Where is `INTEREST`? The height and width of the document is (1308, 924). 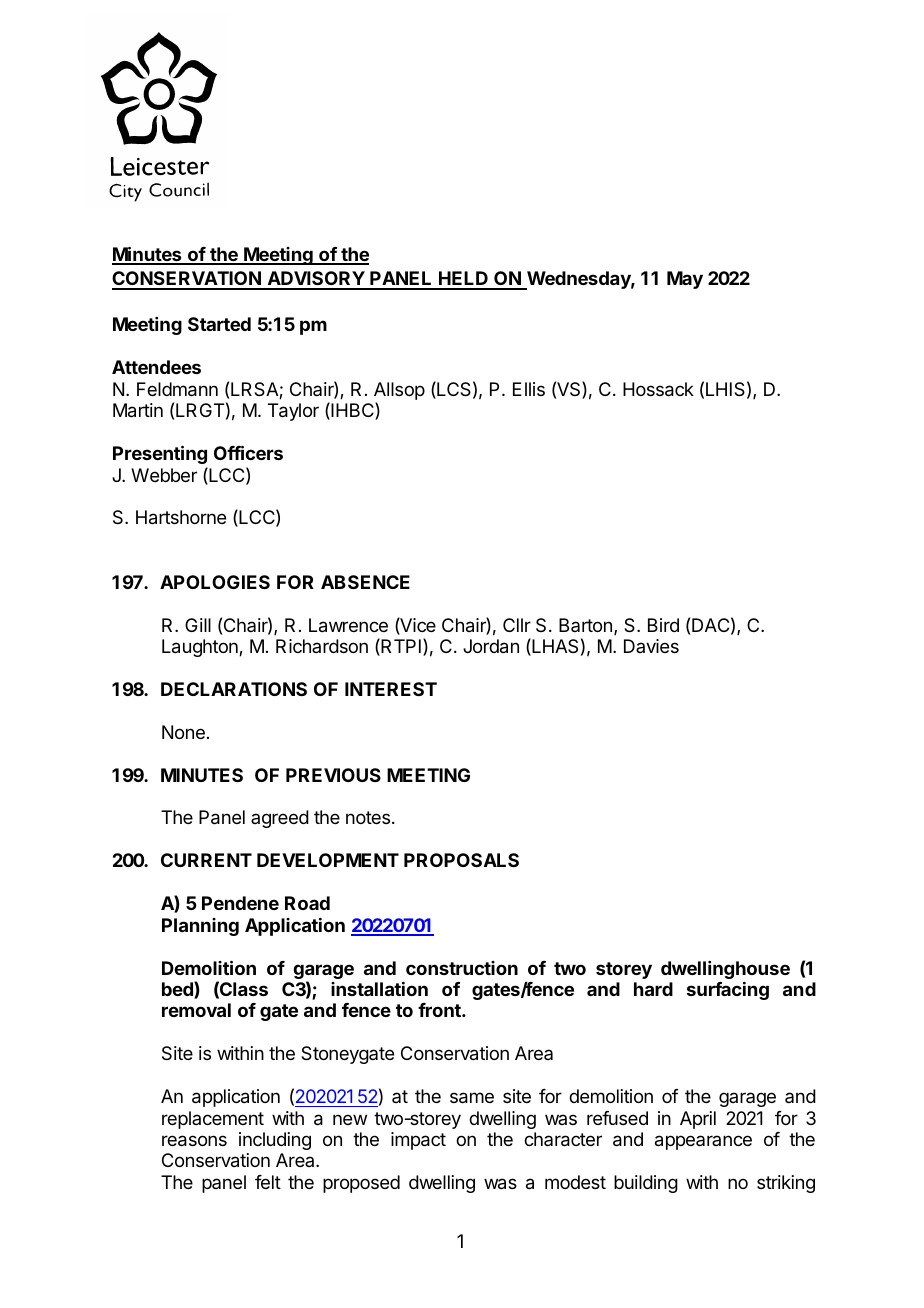 INTEREST is located at coordinates (391, 689).
